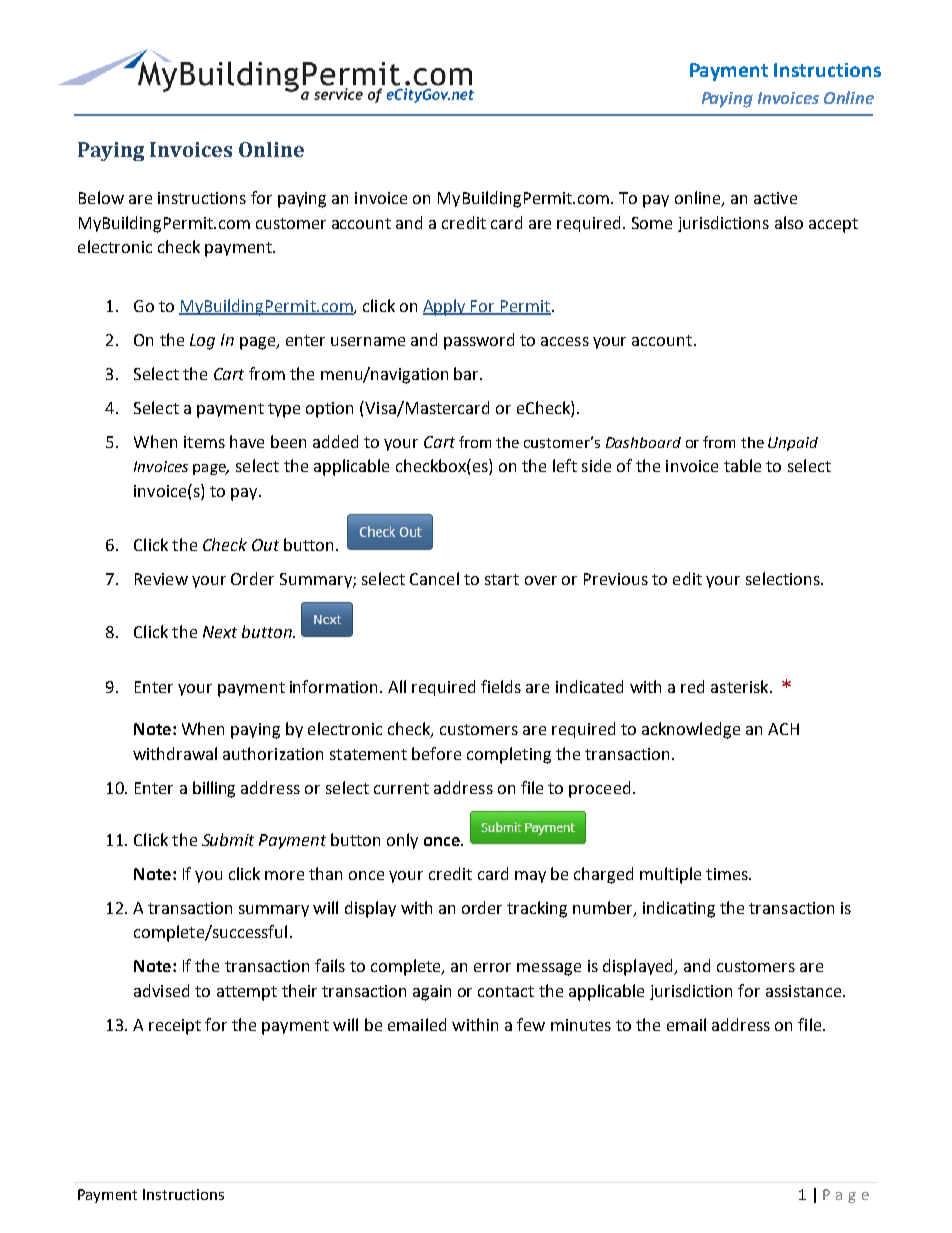  Describe the element at coordinates (783, 729) in the document. I see `ACH` at that location.
